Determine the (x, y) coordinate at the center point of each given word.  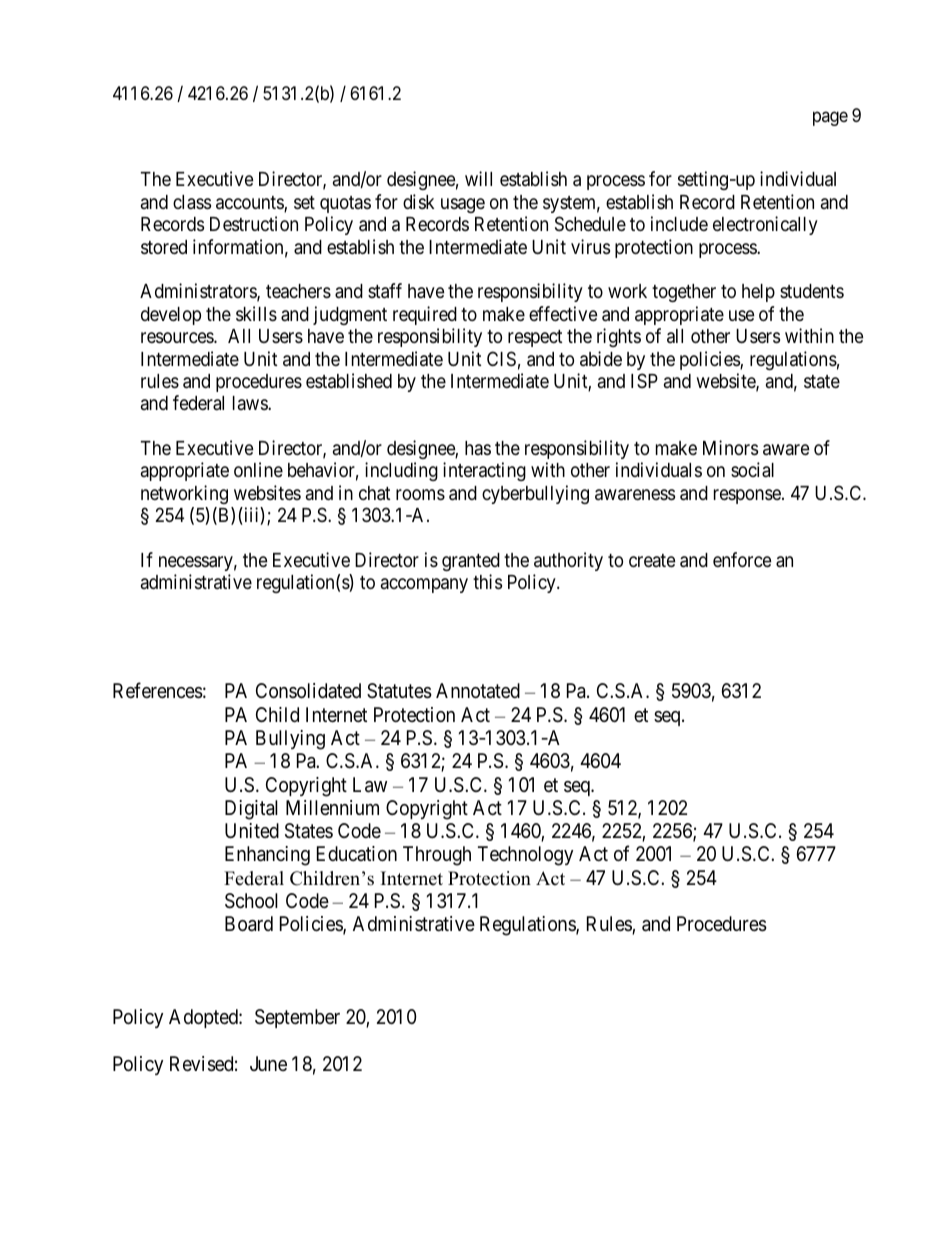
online (258, 469)
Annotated (478, 691)
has (478, 448)
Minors (730, 447)
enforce (742, 559)
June (268, 1063)
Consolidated (308, 690)
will (478, 178)
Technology (525, 856)
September (297, 1018)
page (830, 118)
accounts (250, 204)
